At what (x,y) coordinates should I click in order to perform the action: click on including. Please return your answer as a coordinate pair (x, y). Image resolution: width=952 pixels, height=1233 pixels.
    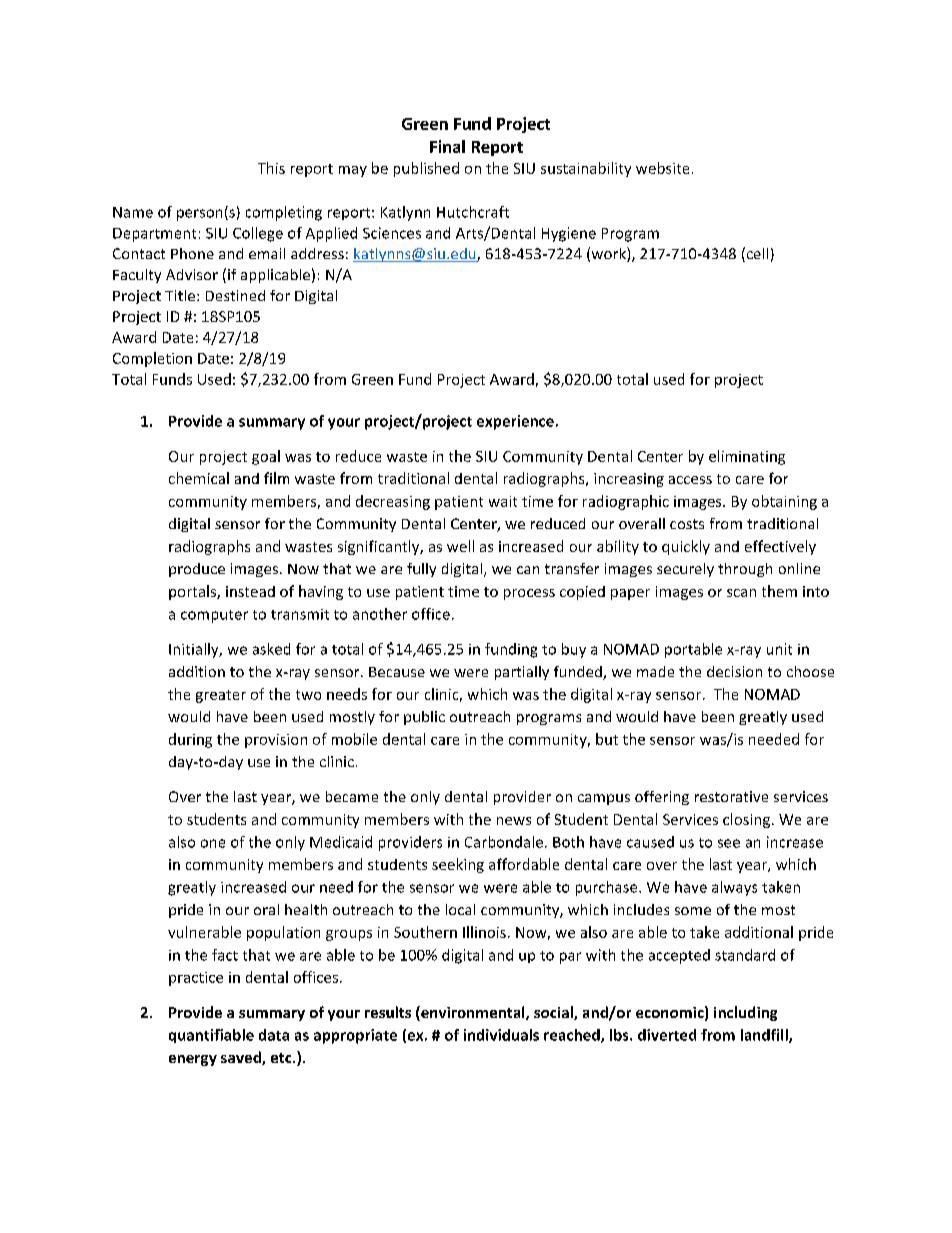
    Looking at the image, I should click on (745, 1013).
